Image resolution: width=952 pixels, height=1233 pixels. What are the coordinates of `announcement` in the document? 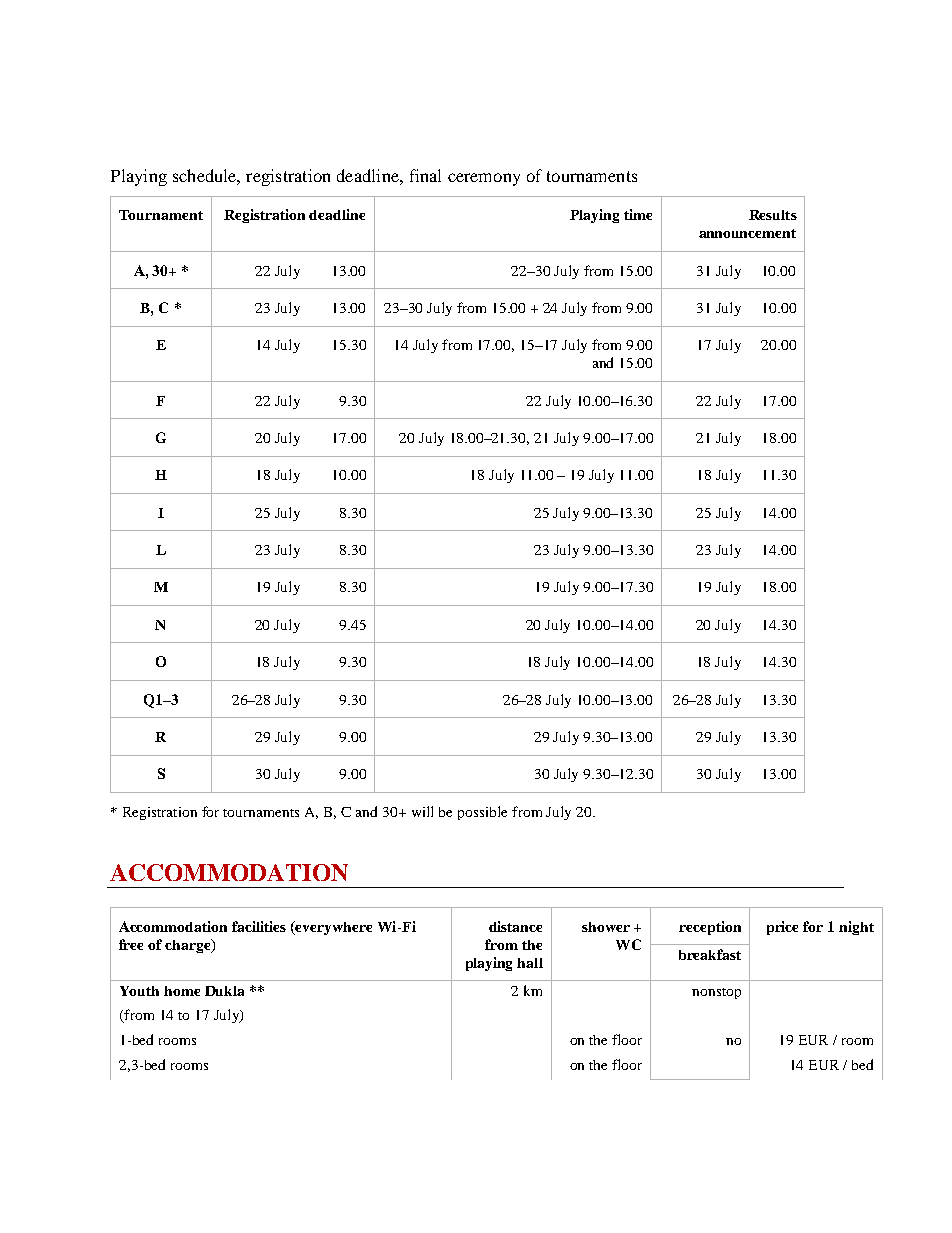 It's located at (747, 233).
